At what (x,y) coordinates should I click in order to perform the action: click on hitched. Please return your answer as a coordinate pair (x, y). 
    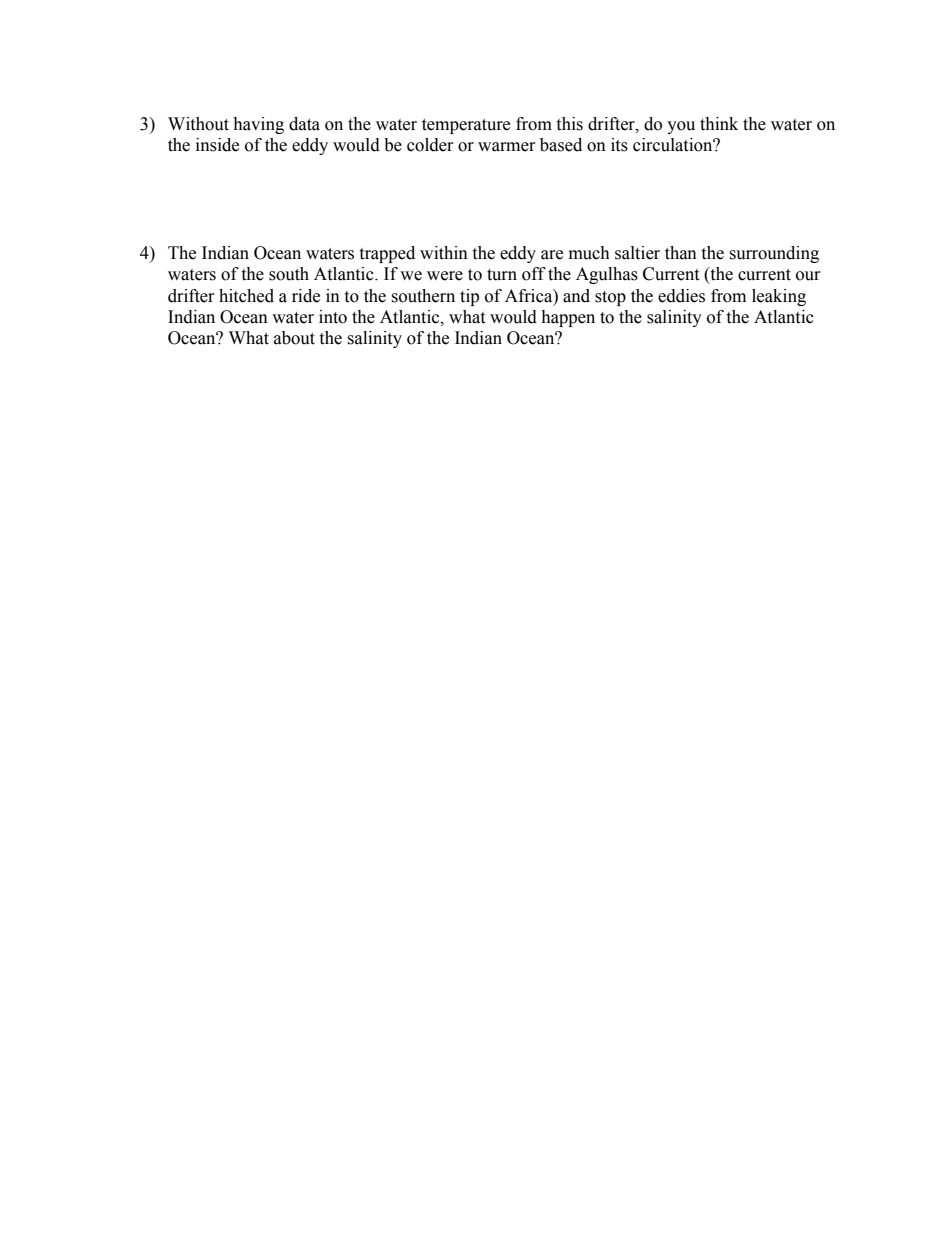
    Looking at the image, I should click on (246, 296).
